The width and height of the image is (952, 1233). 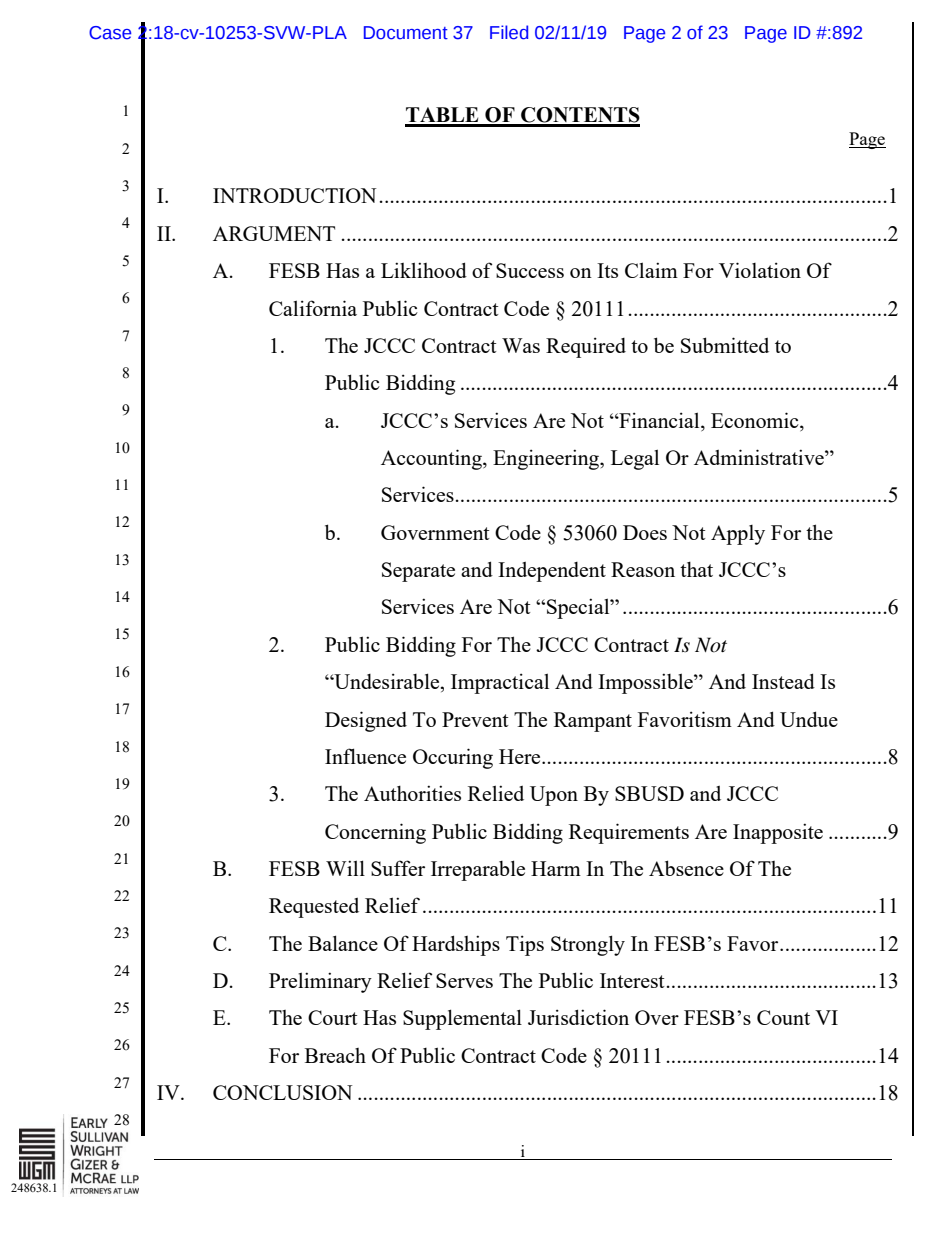 What do you see at coordinates (314, 908) in the image?
I see `Requested` at bounding box center [314, 908].
